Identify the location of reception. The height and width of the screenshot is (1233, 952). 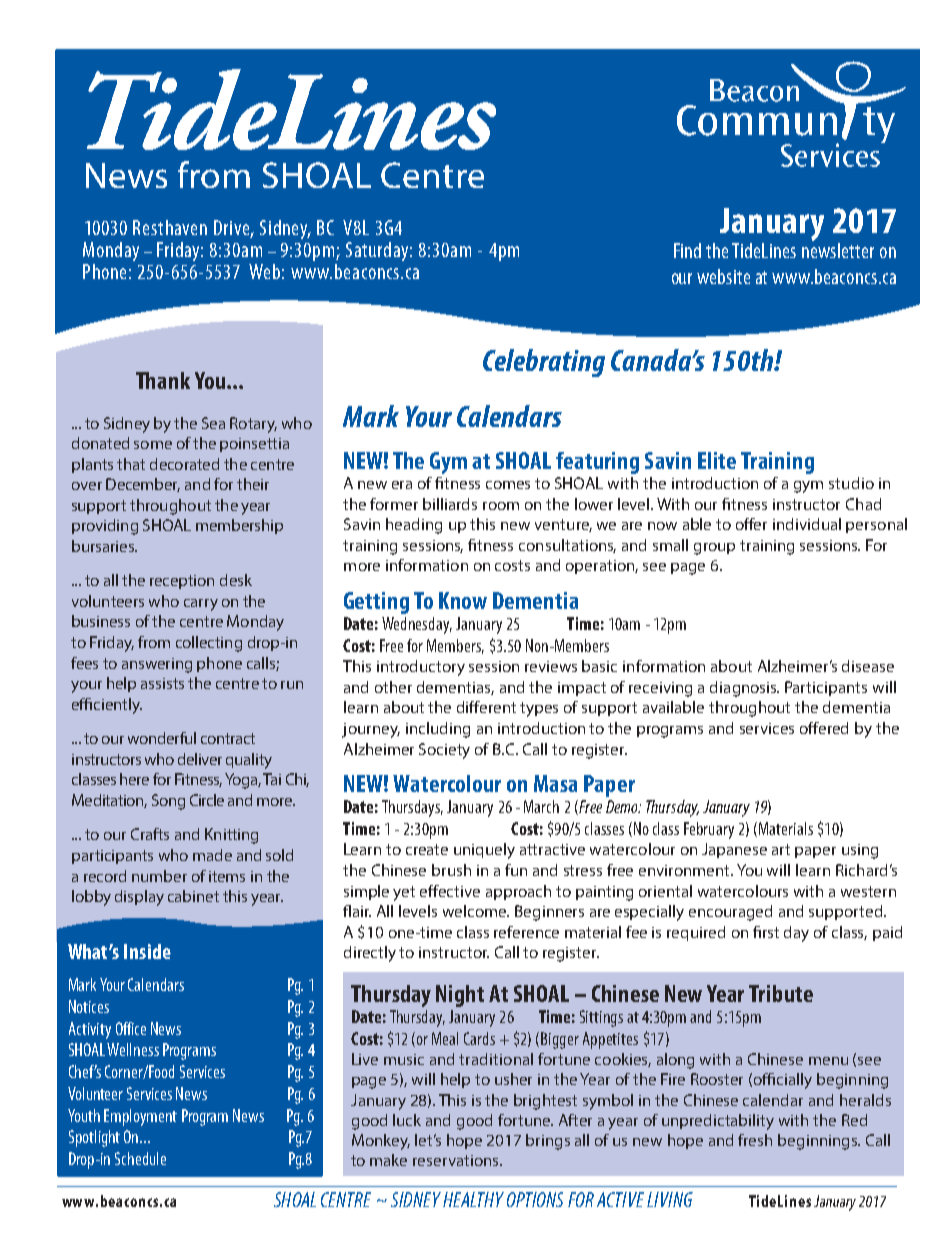
(182, 582).
